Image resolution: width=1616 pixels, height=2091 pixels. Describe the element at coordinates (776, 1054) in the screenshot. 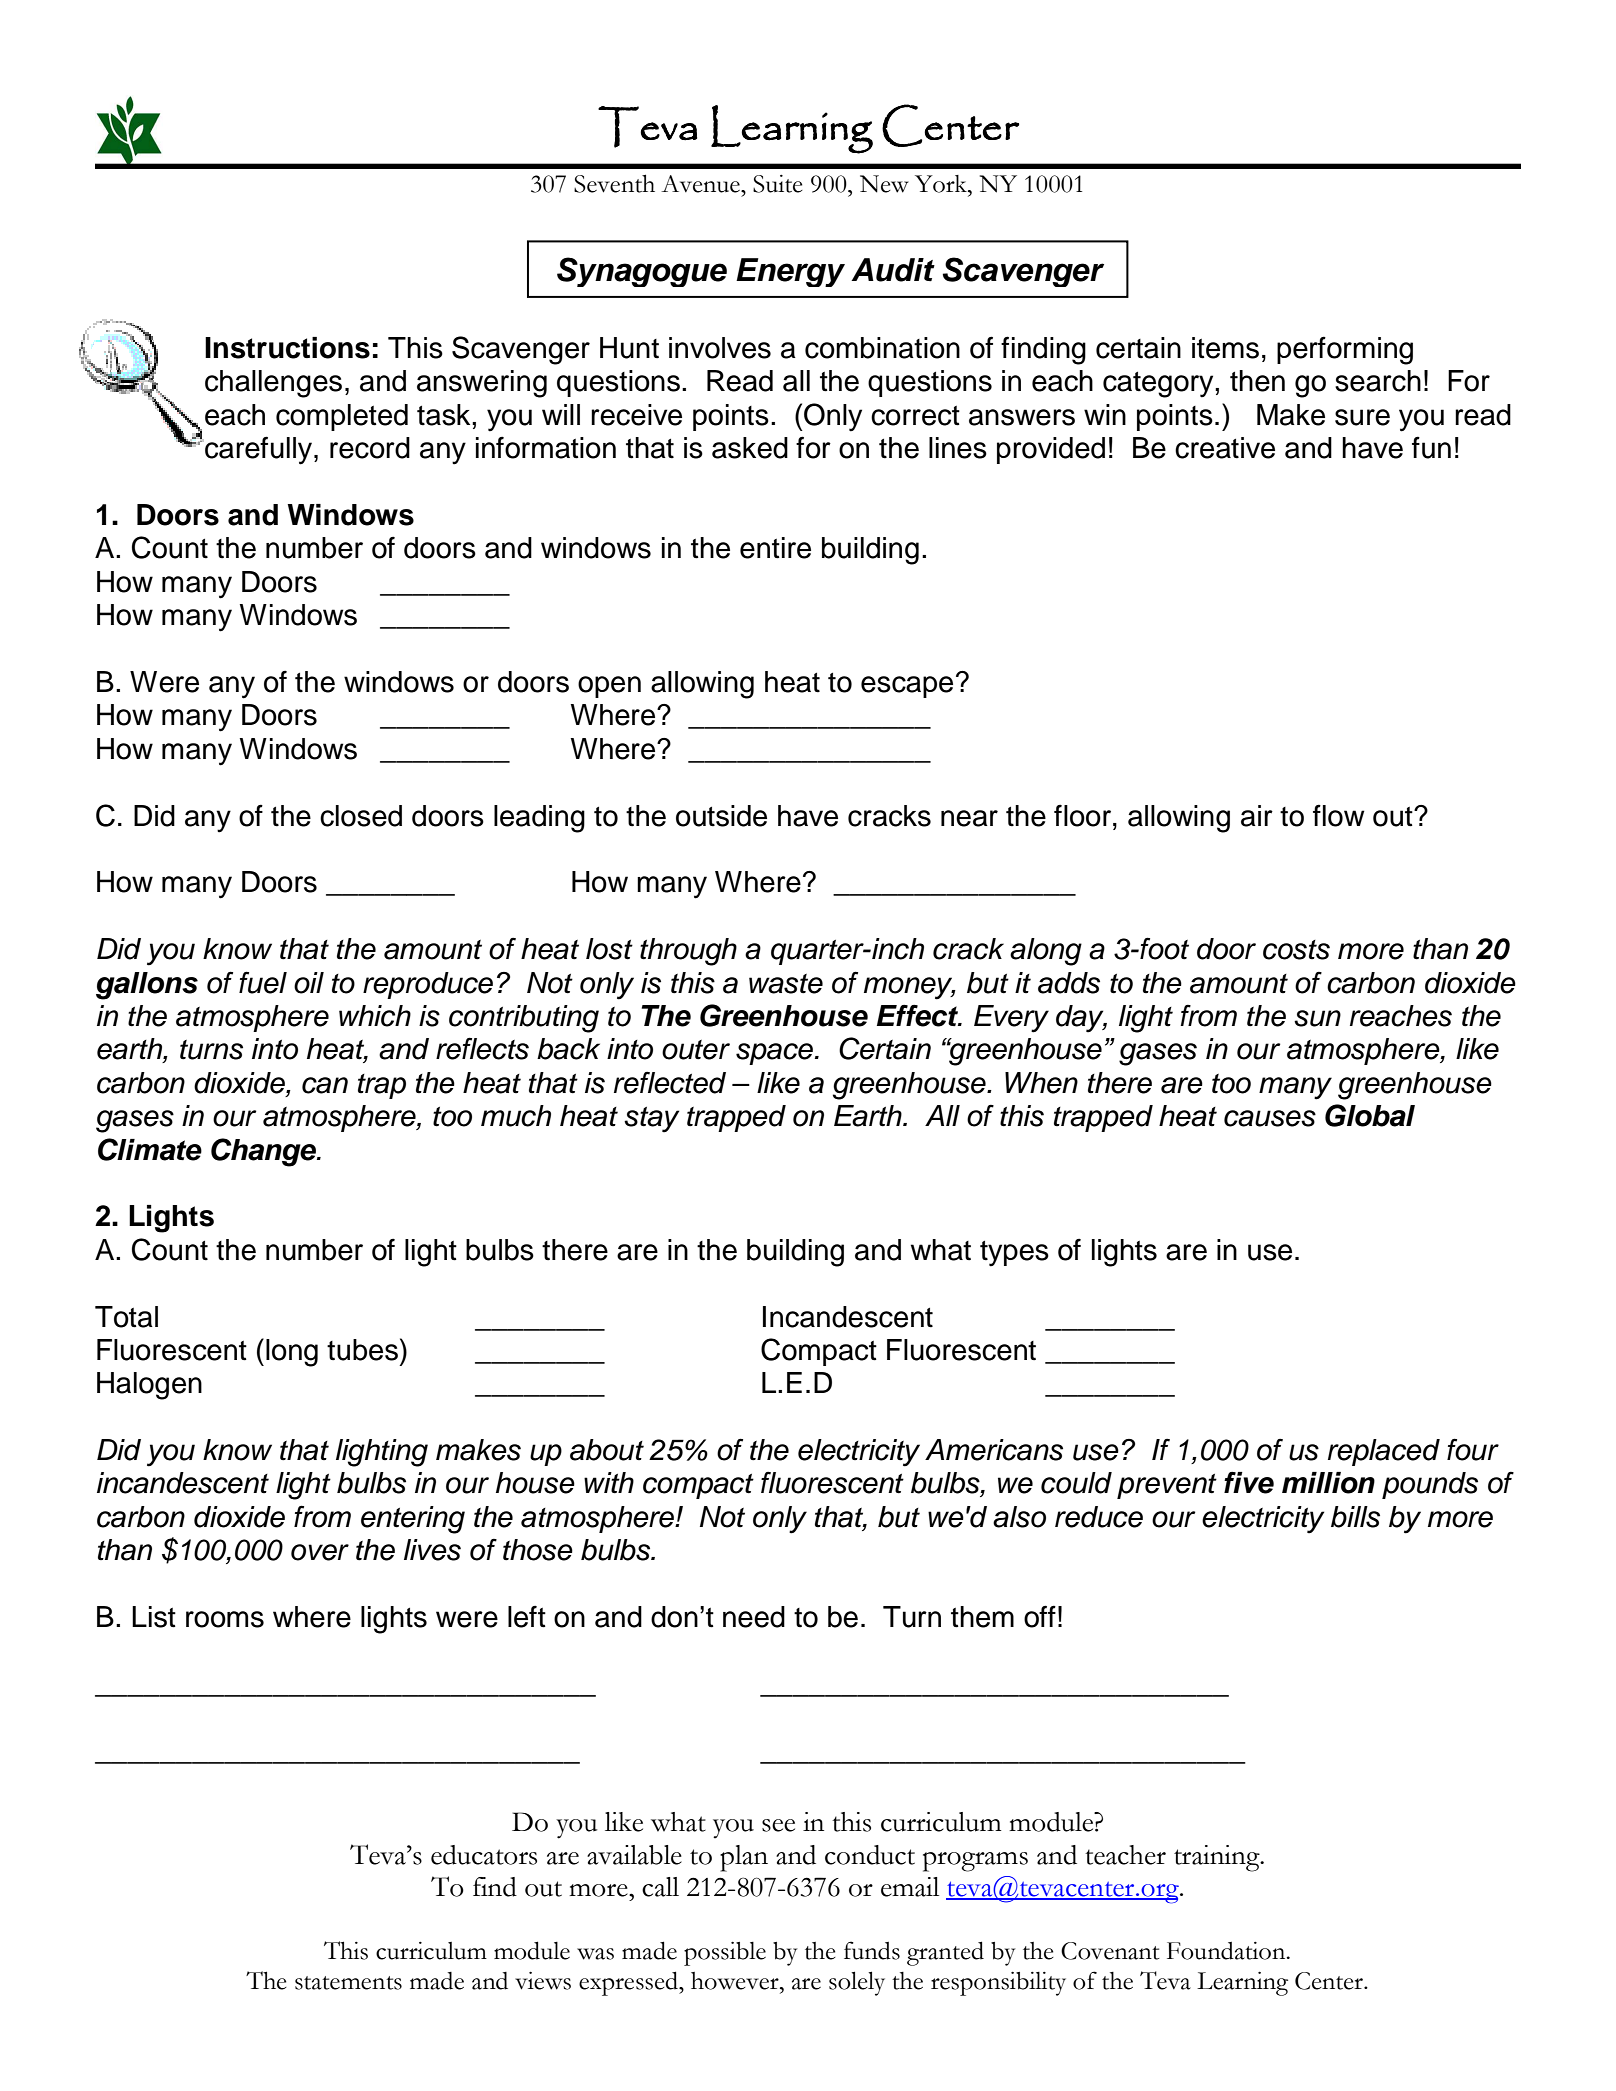

I see `space` at that location.
